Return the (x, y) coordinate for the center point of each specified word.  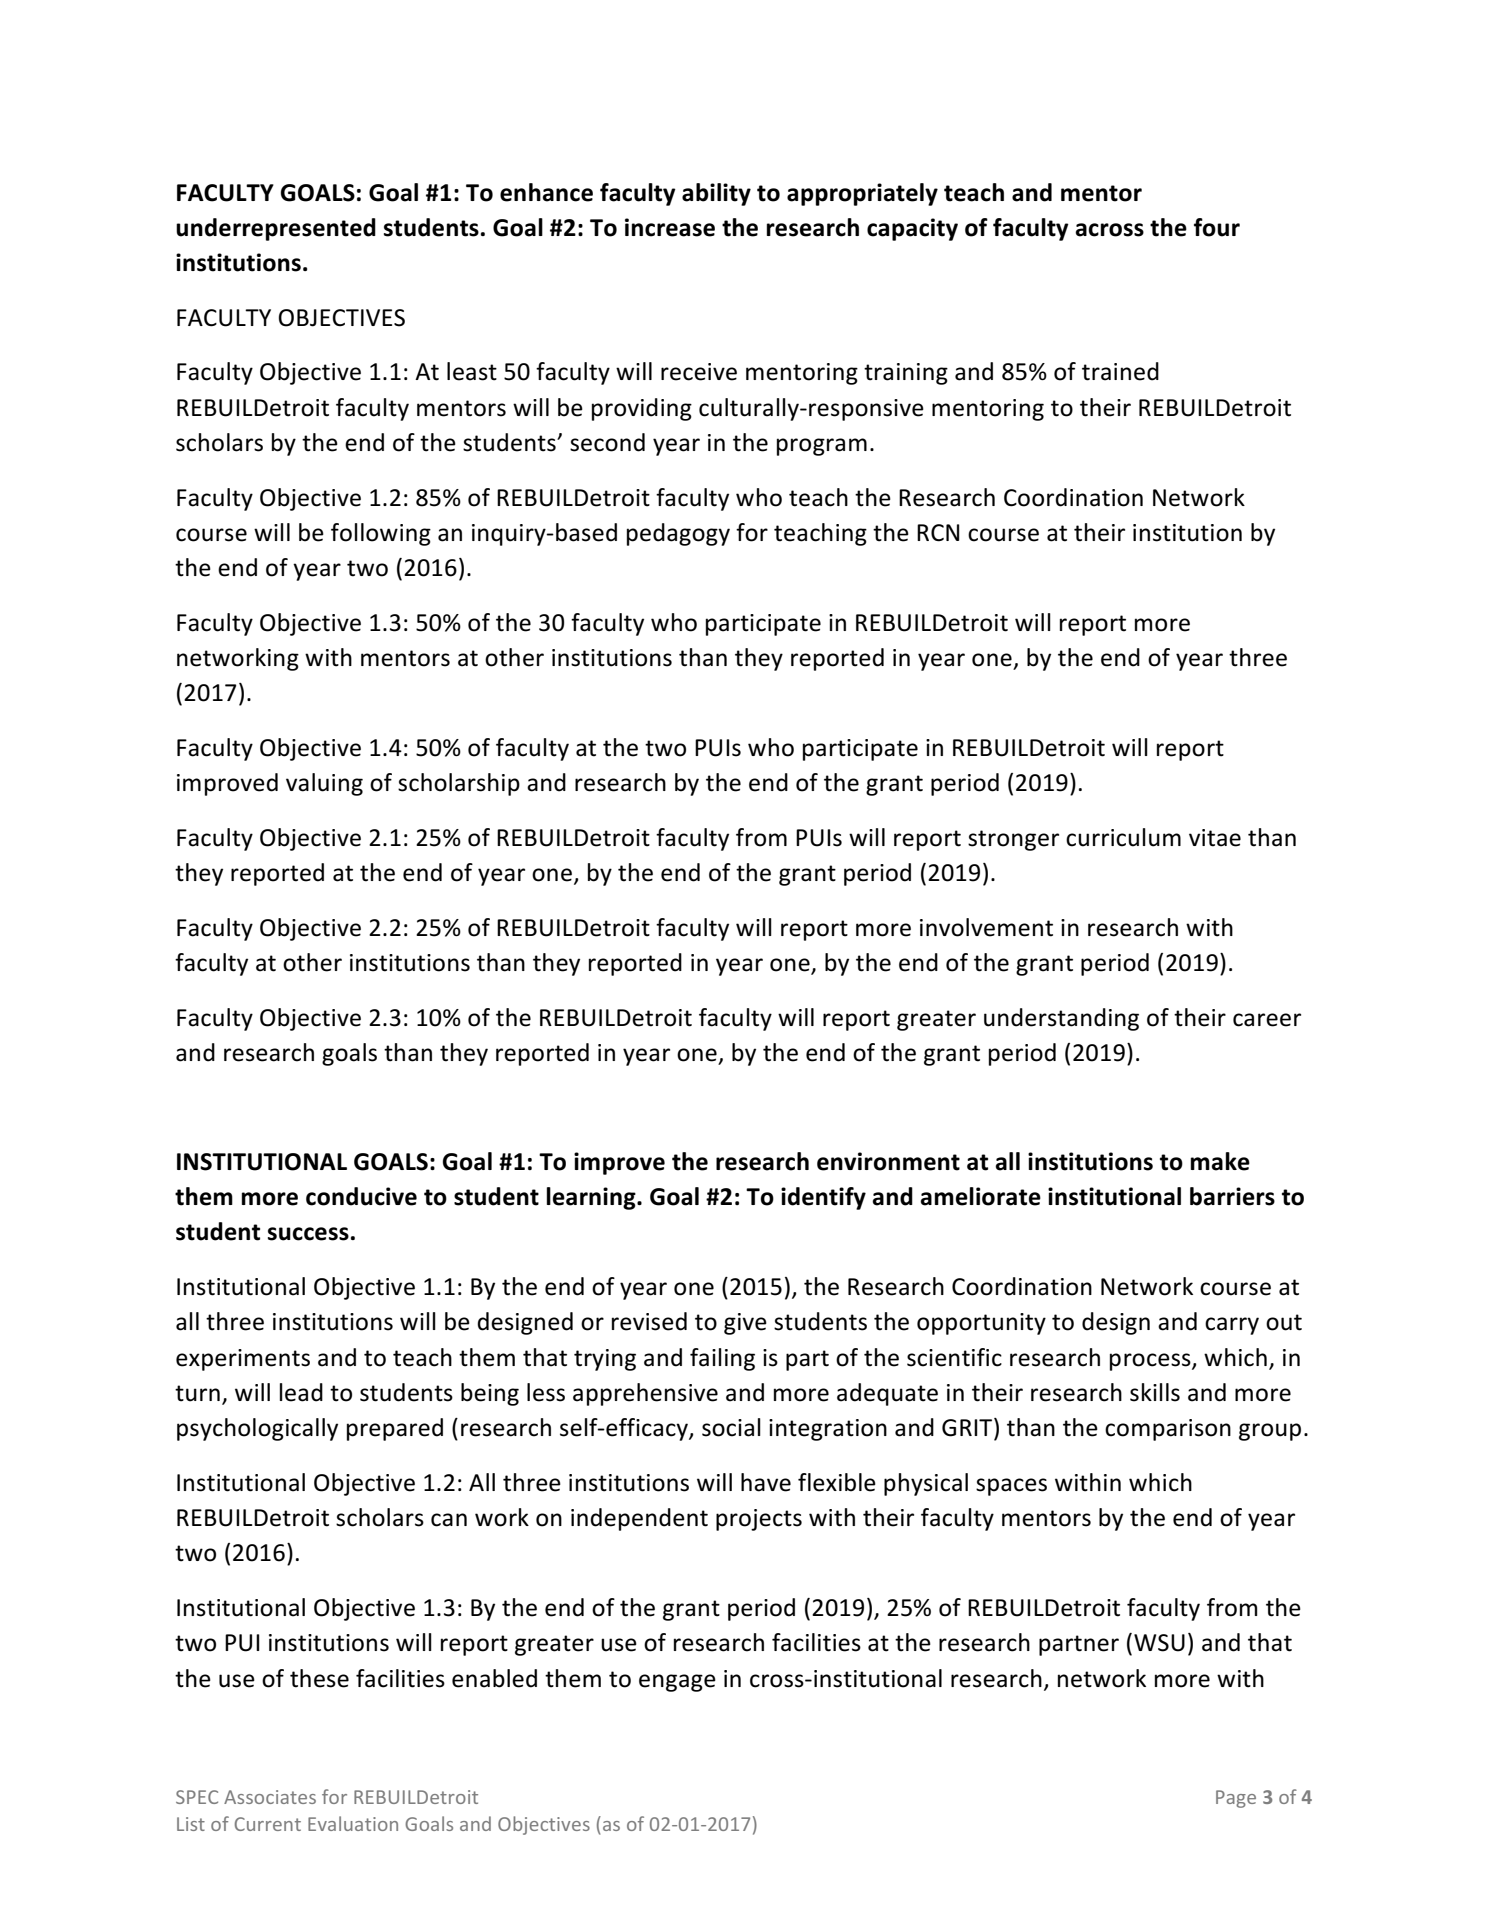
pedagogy (678, 534)
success (308, 1234)
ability (716, 194)
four (1217, 227)
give (745, 1324)
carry (1232, 1326)
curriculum (1123, 837)
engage (677, 1683)
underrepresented (276, 229)
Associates (270, 1797)
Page (1236, 1799)
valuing (324, 784)
